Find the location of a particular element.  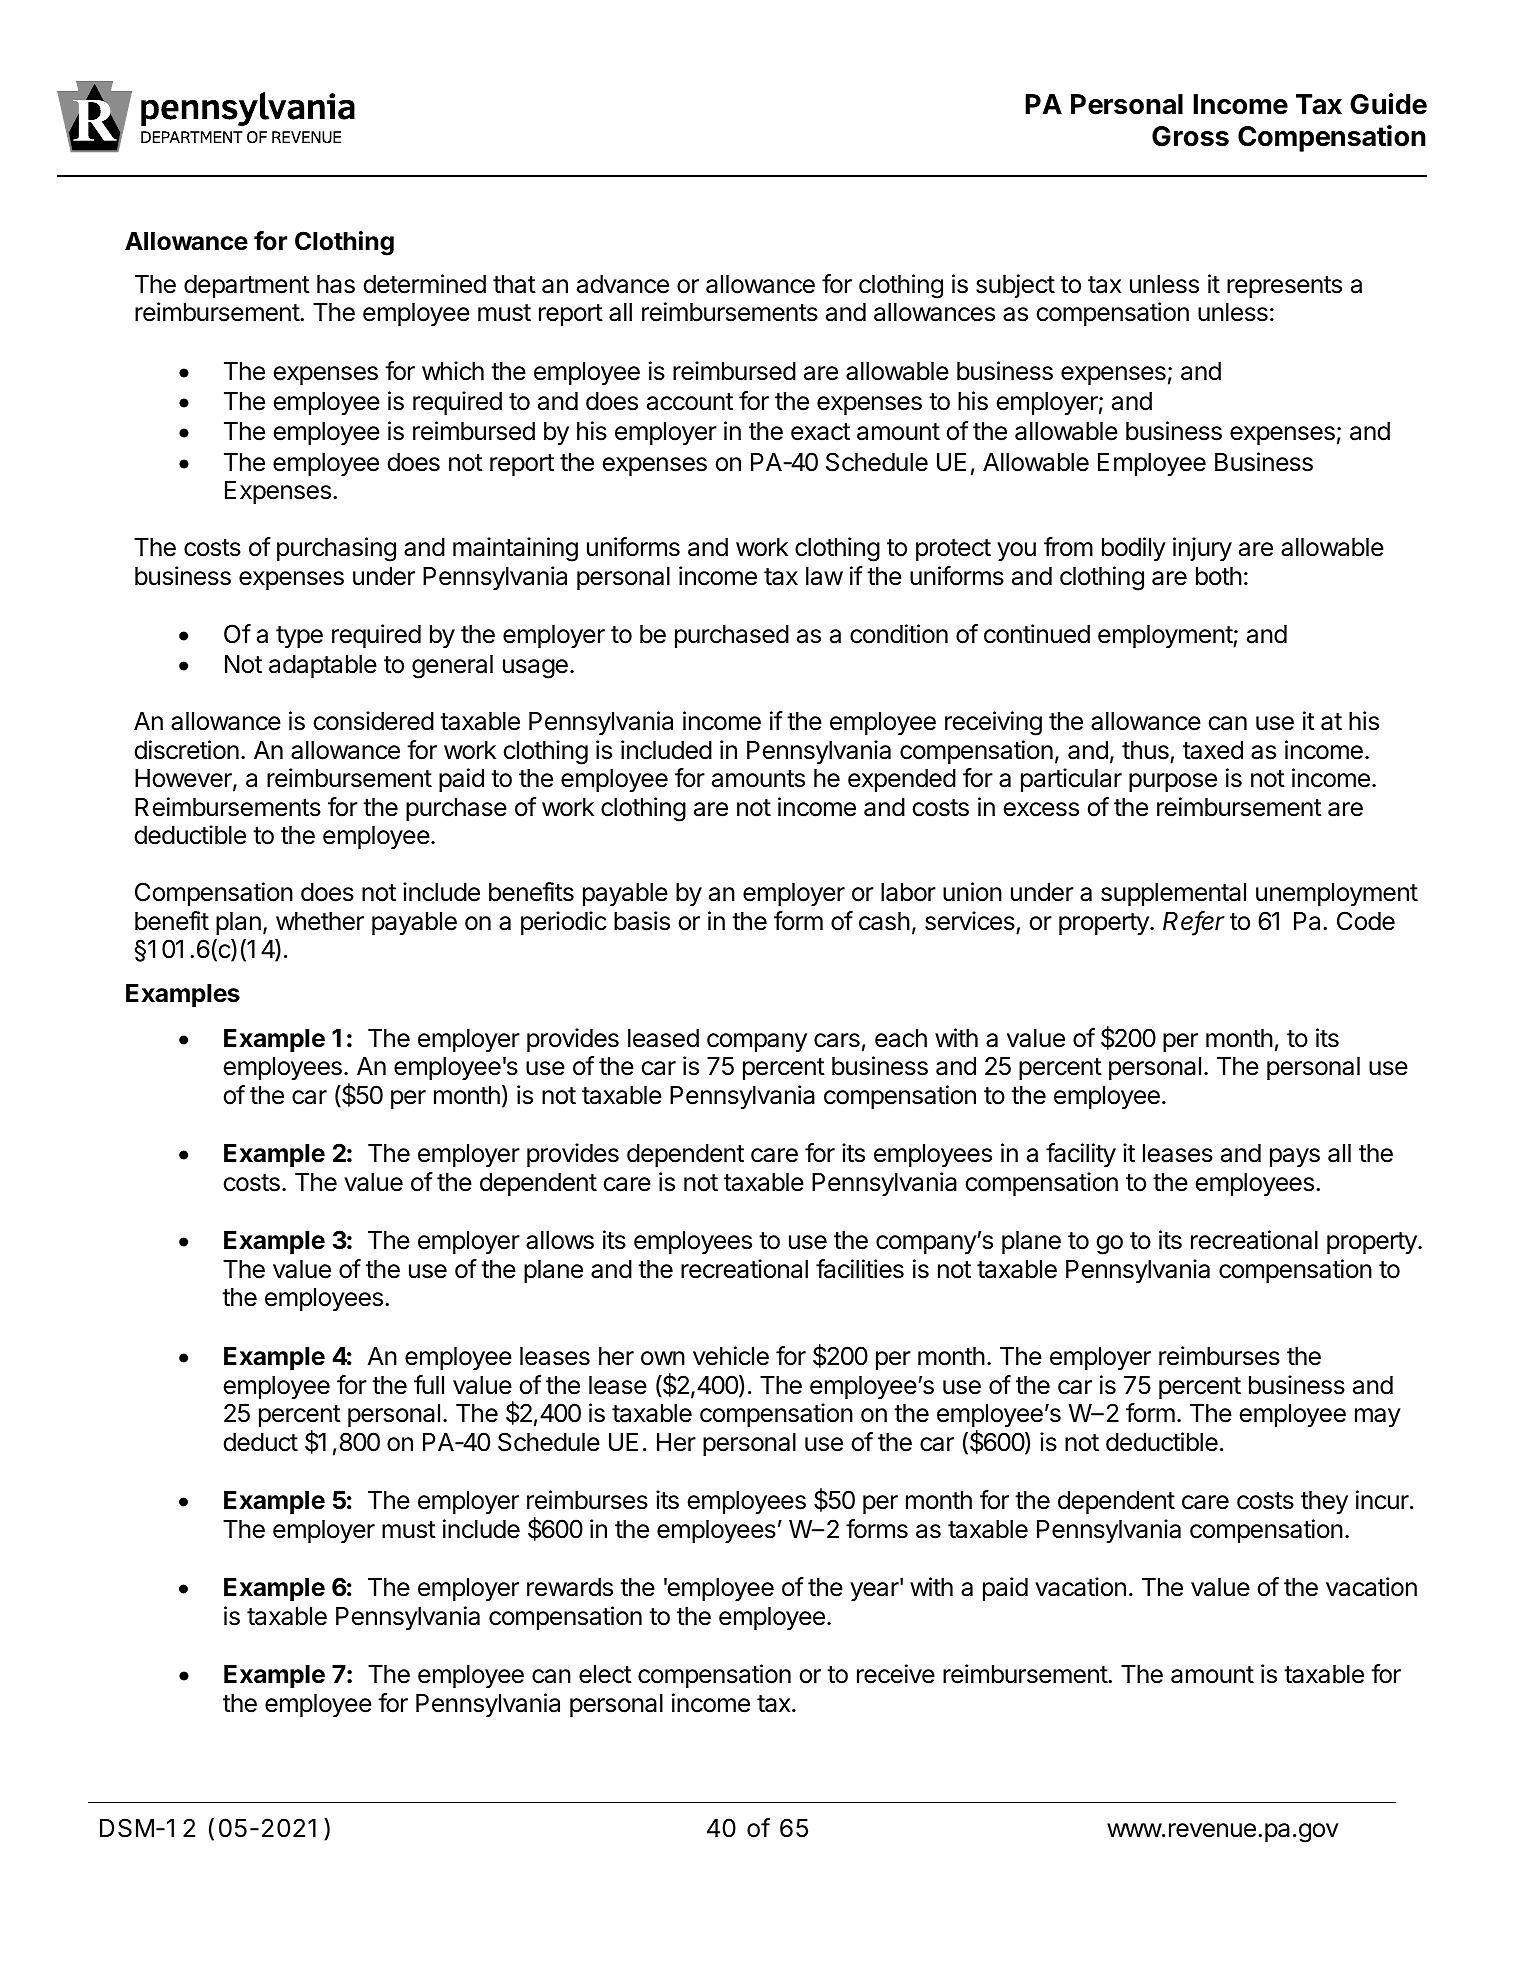

supplemental is located at coordinates (1173, 894).
